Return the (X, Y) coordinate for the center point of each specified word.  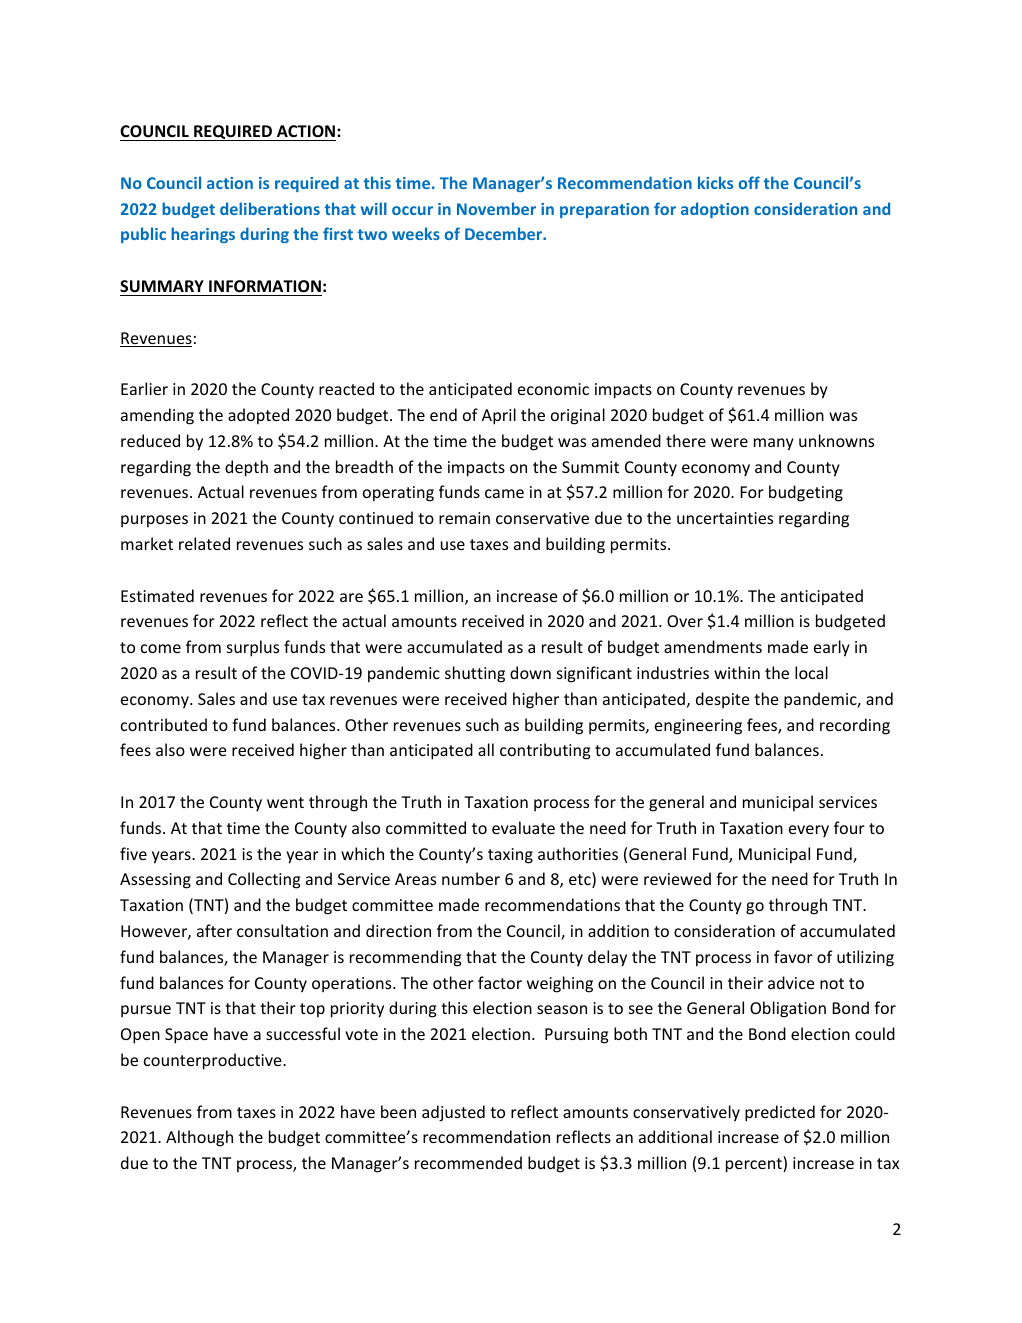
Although (199, 1138)
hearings (203, 235)
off (749, 182)
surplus (253, 648)
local (811, 672)
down (530, 672)
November (496, 208)
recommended (468, 1162)
